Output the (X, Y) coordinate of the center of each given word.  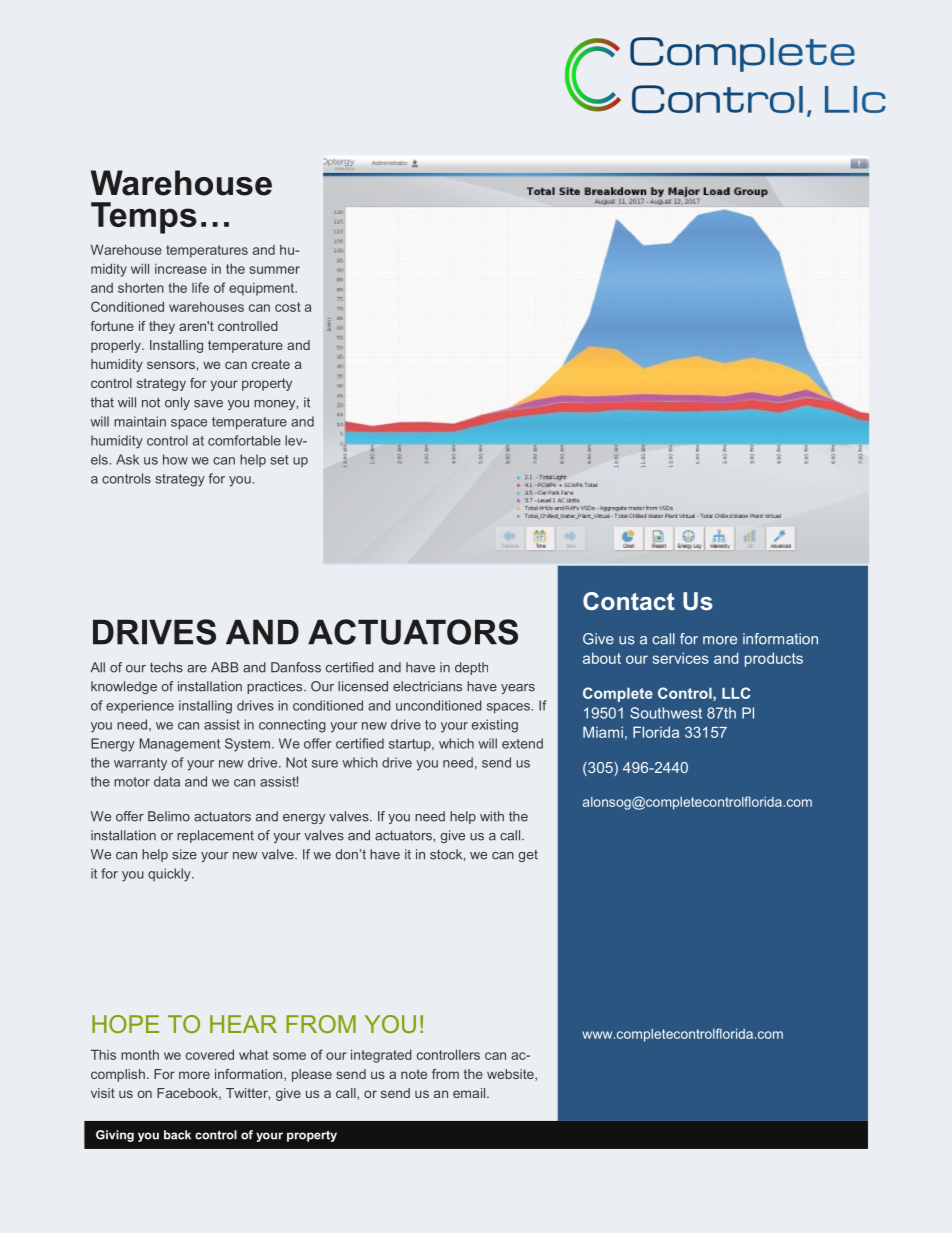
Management (180, 745)
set (279, 460)
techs (166, 667)
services (681, 658)
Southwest (666, 713)
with (492, 816)
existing (495, 726)
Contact (629, 601)
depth (471, 668)
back (177, 1135)
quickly (170, 875)
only (177, 403)
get (528, 856)
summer (274, 270)
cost (288, 307)
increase (181, 269)
